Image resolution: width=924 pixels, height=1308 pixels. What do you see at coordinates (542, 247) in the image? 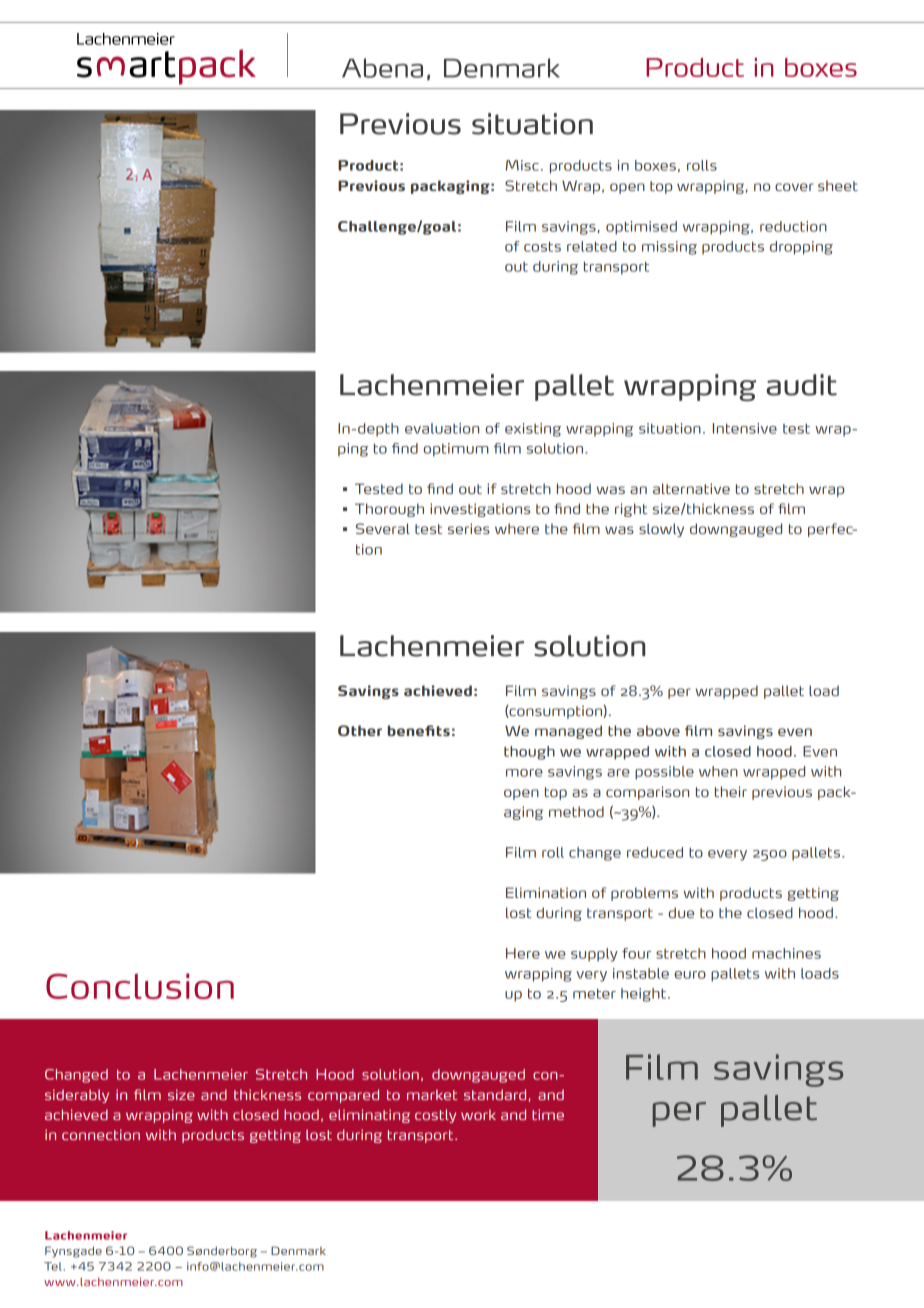
I see `costs` at bounding box center [542, 247].
